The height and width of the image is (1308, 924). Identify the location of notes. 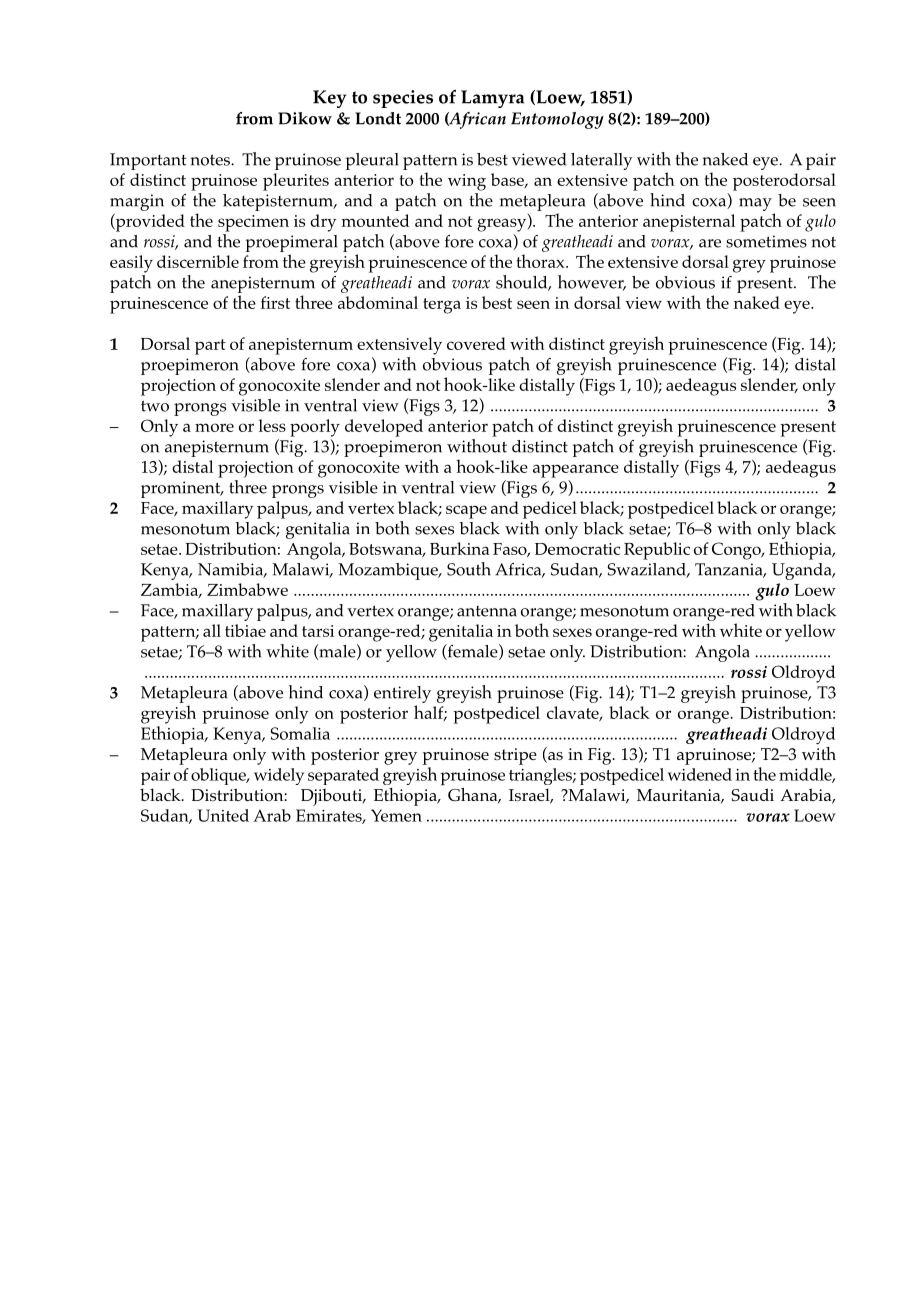
(211, 160).
